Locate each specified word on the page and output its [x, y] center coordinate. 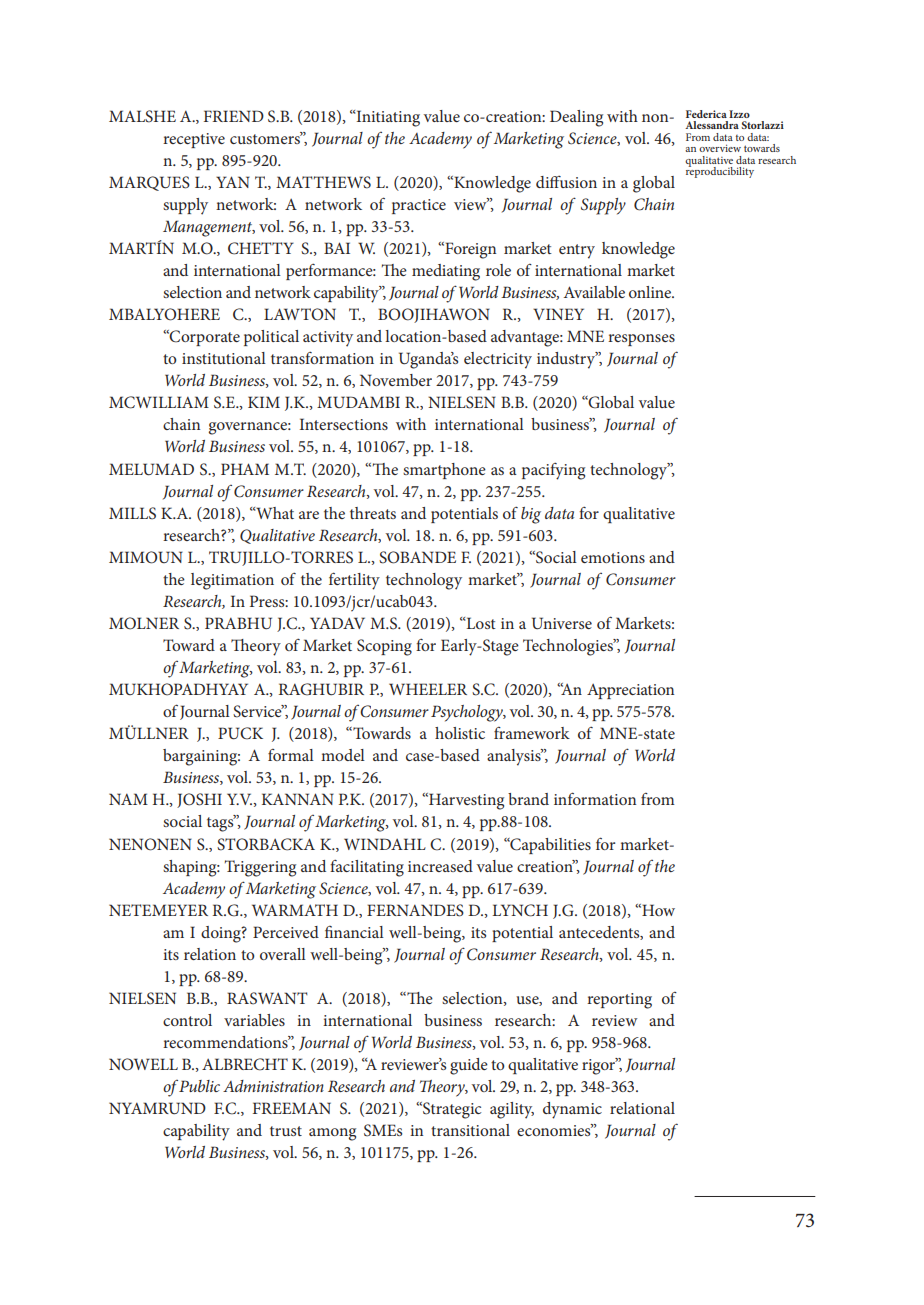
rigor [600, 1066]
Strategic [451, 1110]
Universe [562, 623]
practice [419, 206]
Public [199, 1086]
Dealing [576, 118]
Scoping [384, 647]
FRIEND [234, 116]
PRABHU [238, 623]
